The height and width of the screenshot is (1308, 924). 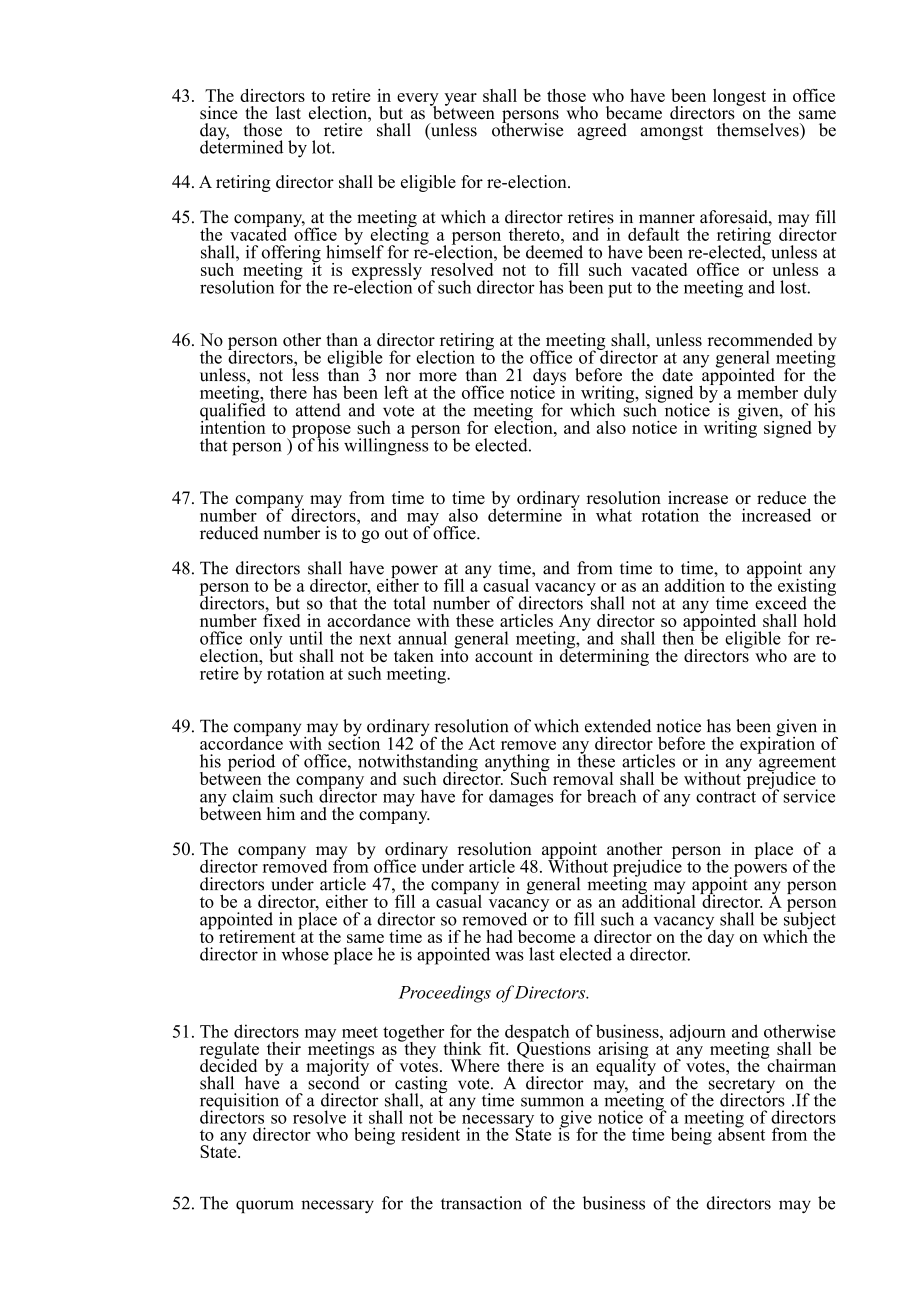 I want to click on themselves, so click(x=759, y=130).
